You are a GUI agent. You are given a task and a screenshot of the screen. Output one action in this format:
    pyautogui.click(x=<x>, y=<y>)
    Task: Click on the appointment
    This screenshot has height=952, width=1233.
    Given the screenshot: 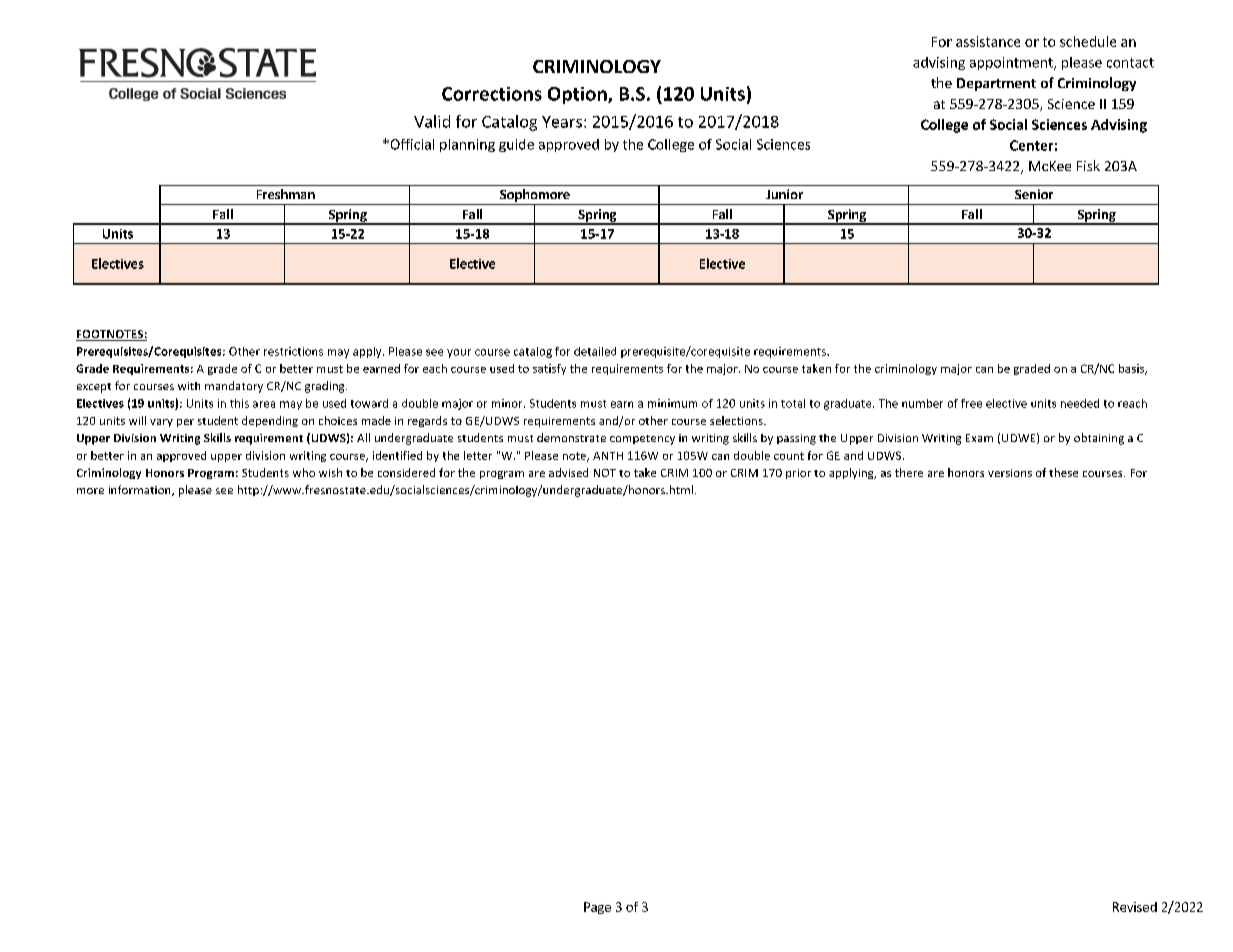 What is the action you would take?
    pyautogui.click(x=1012, y=63)
